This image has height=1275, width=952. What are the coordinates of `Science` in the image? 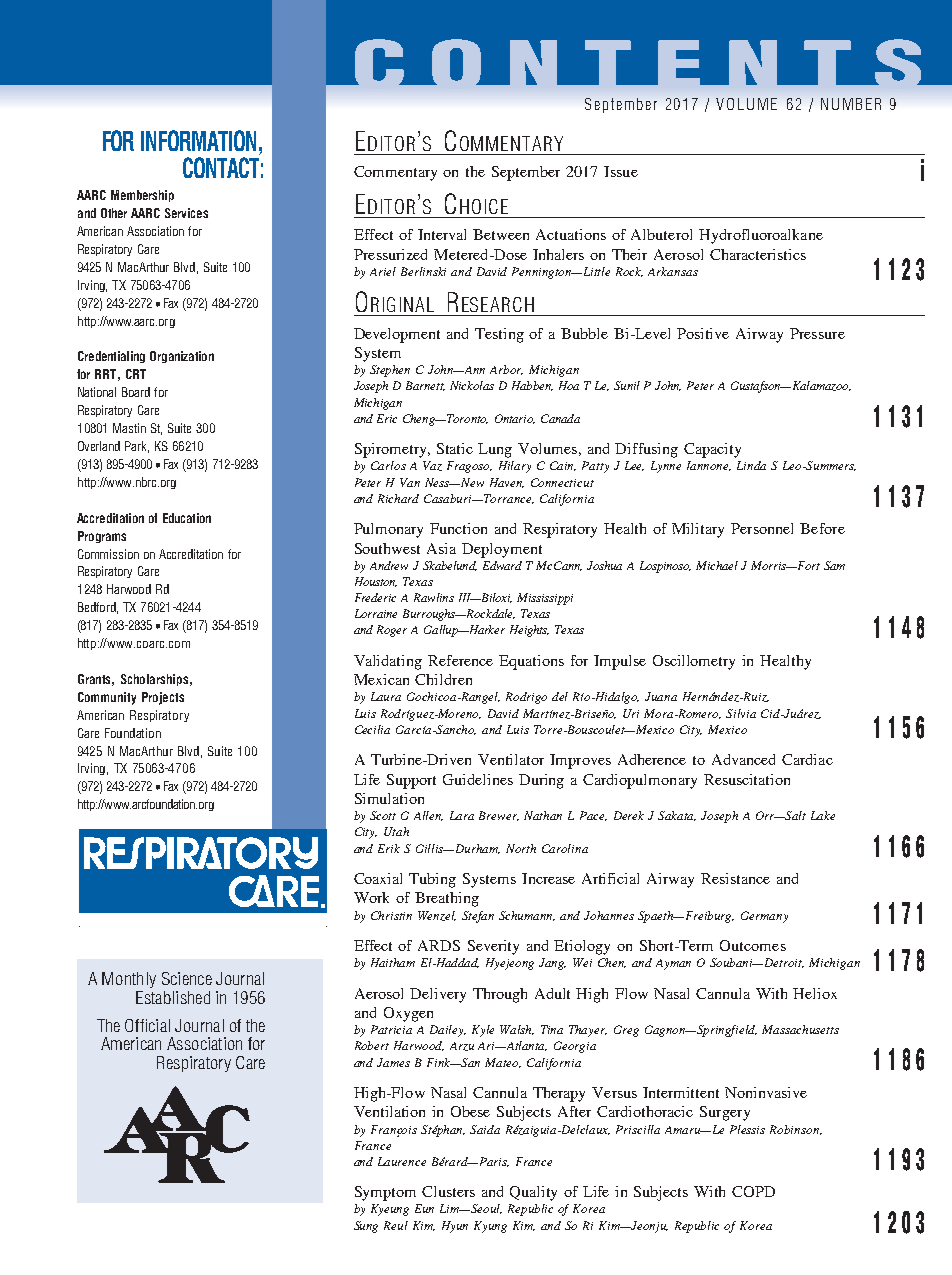 It's located at (187, 978).
